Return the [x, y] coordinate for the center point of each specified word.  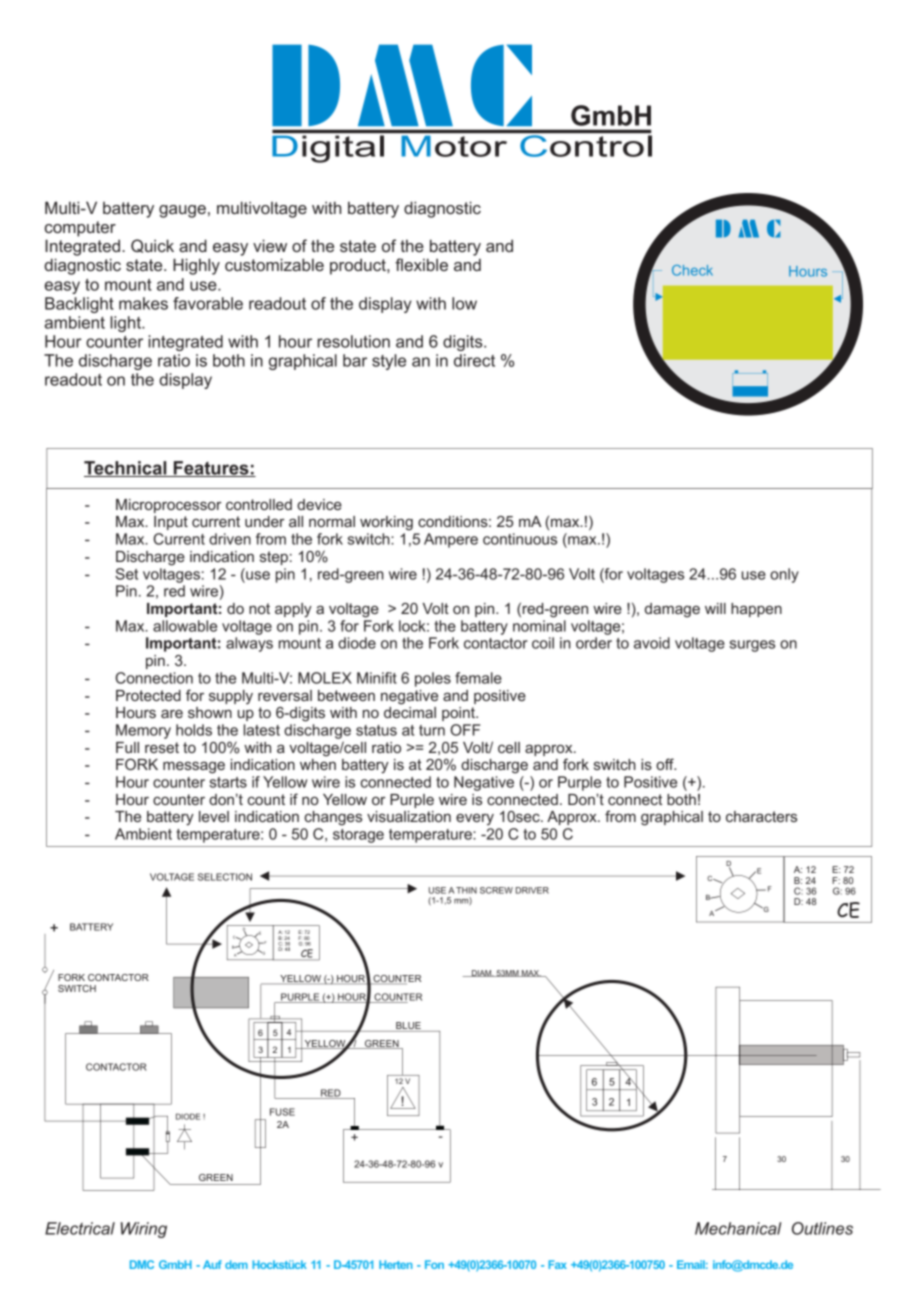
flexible [421, 264]
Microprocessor [169, 506]
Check [692, 270]
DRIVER [532, 890]
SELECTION [225, 877]
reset [162, 747]
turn [432, 730]
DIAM [482, 973]
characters [761, 816]
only [784, 575]
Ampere [451, 540]
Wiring [144, 1230]
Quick [152, 246]
